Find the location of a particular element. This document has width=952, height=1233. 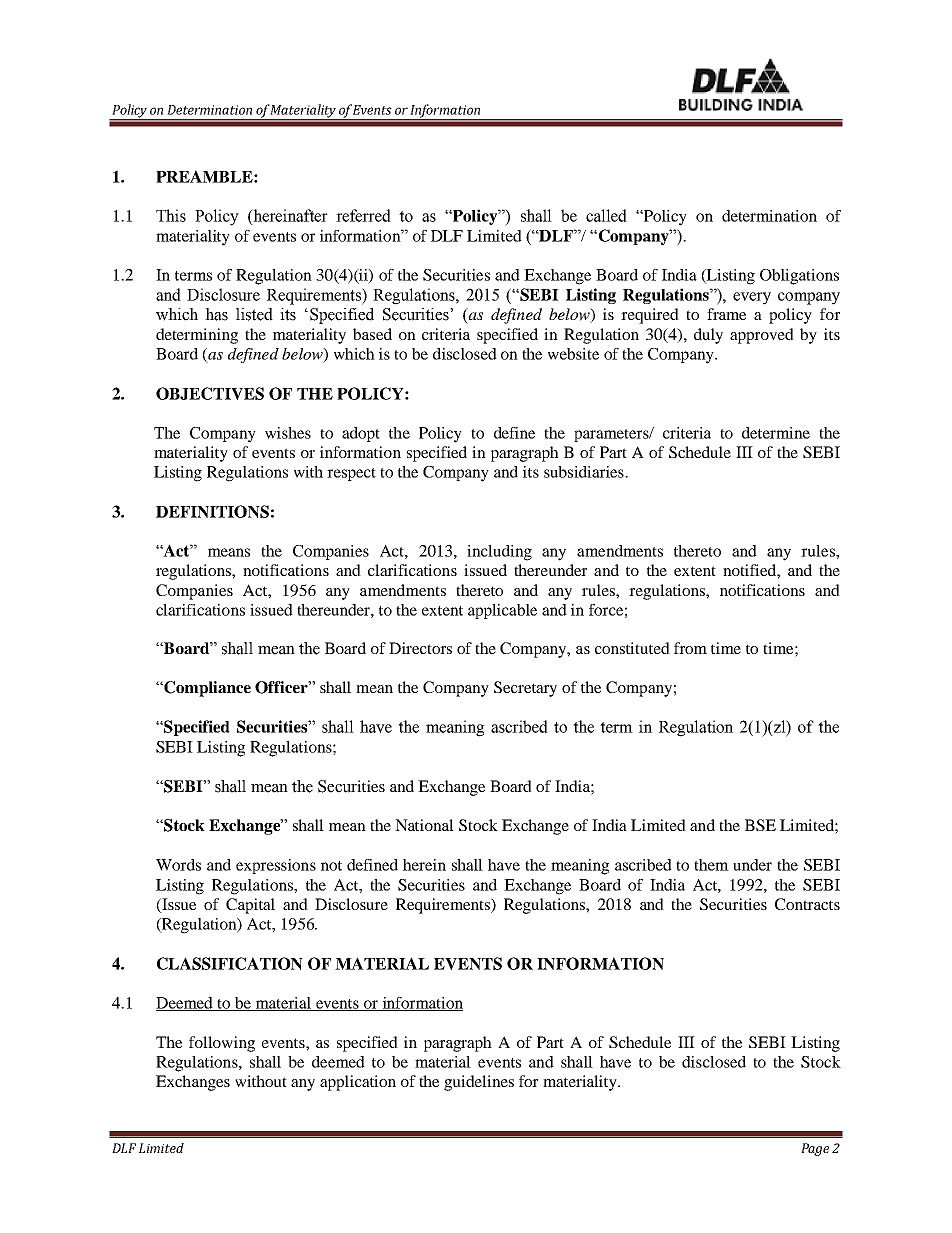

Secretary is located at coordinates (525, 689).
